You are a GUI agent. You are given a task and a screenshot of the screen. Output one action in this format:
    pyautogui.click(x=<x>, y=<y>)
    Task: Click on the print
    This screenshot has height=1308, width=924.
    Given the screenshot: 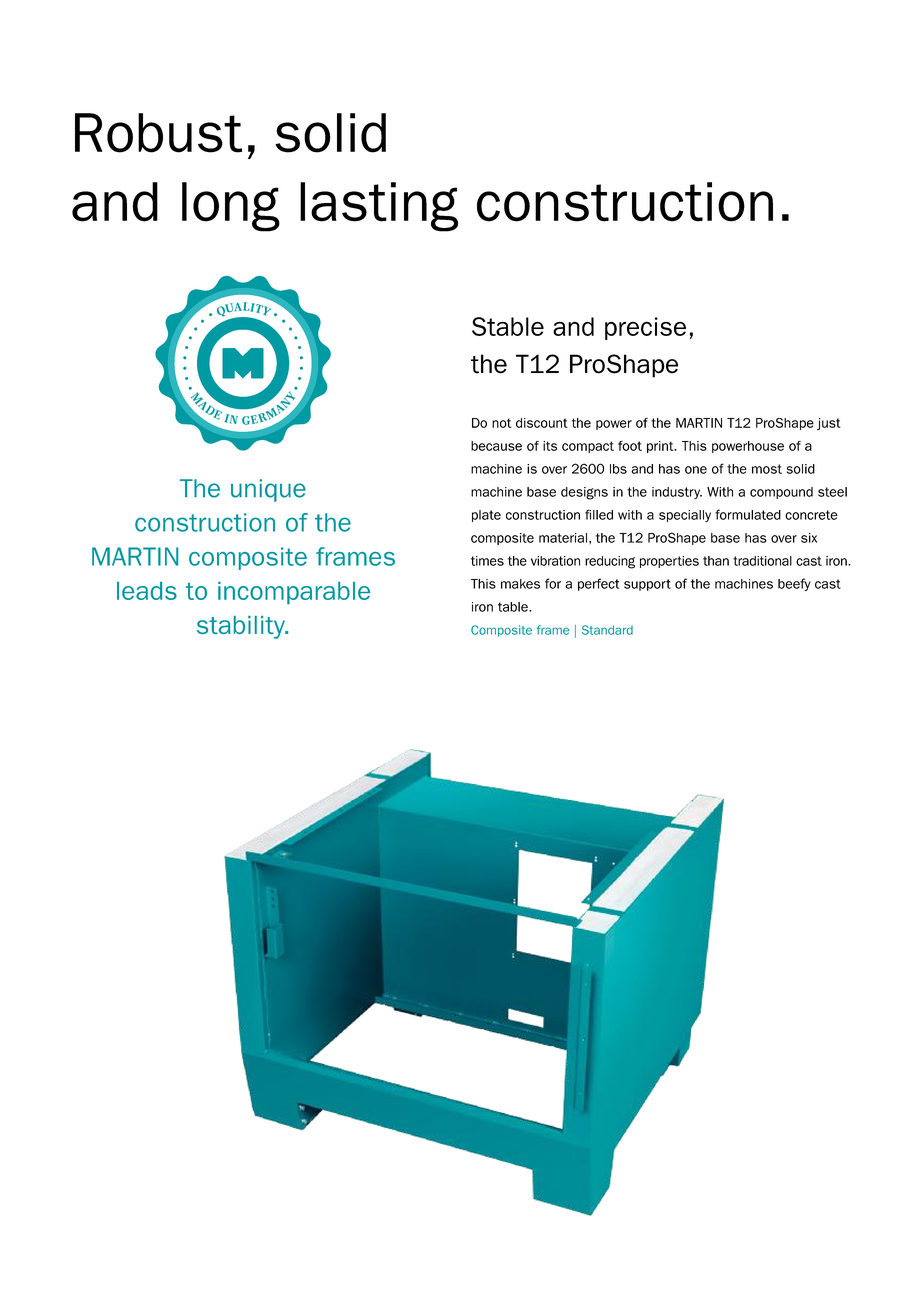 What is the action you would take?
    pyautogui.click(x=661, y=447)
